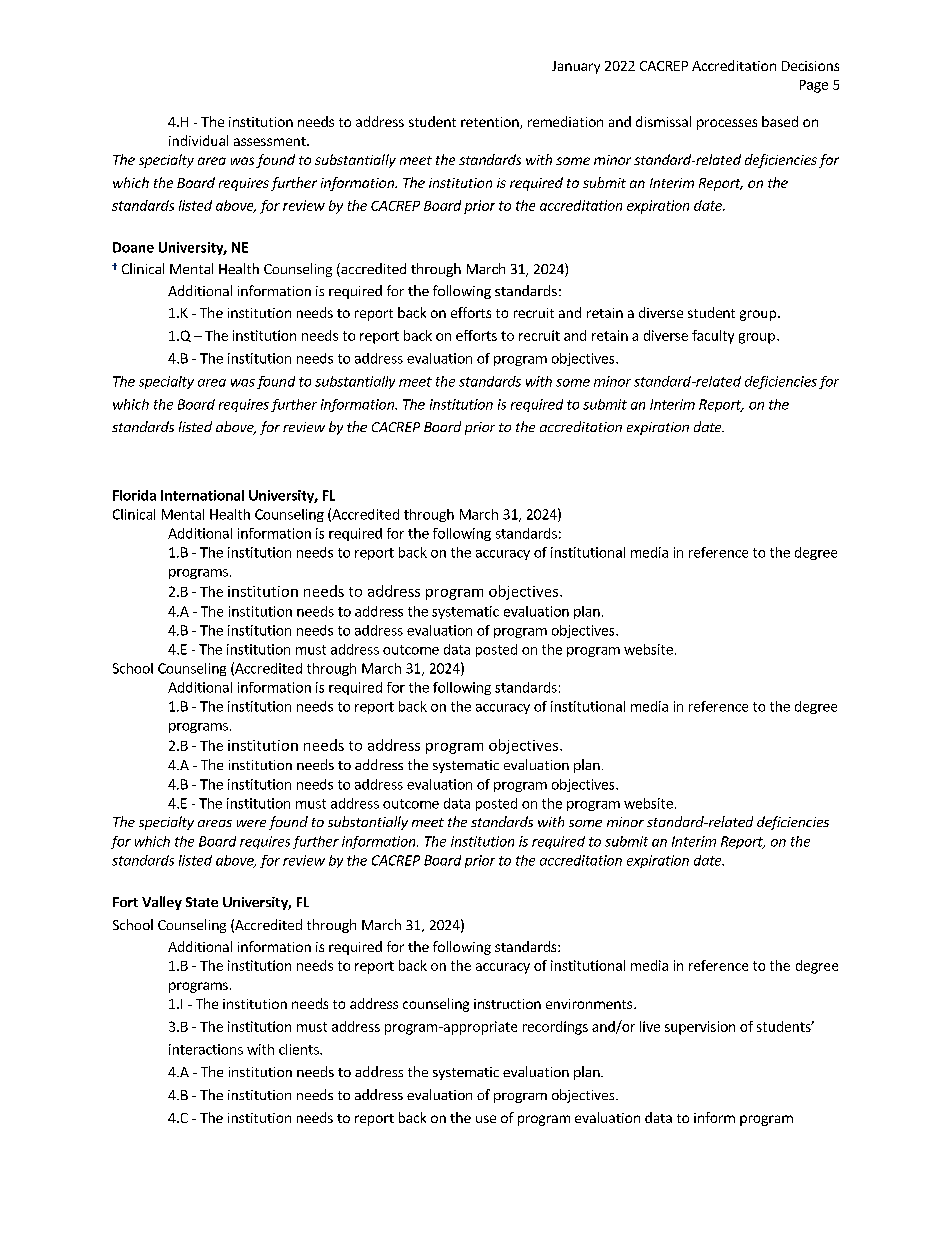 This image has width=952, height=1233. What do you see at coordinates (206, 1049) in the image?
I see `interactions` at bounding box center [206, 1049].
